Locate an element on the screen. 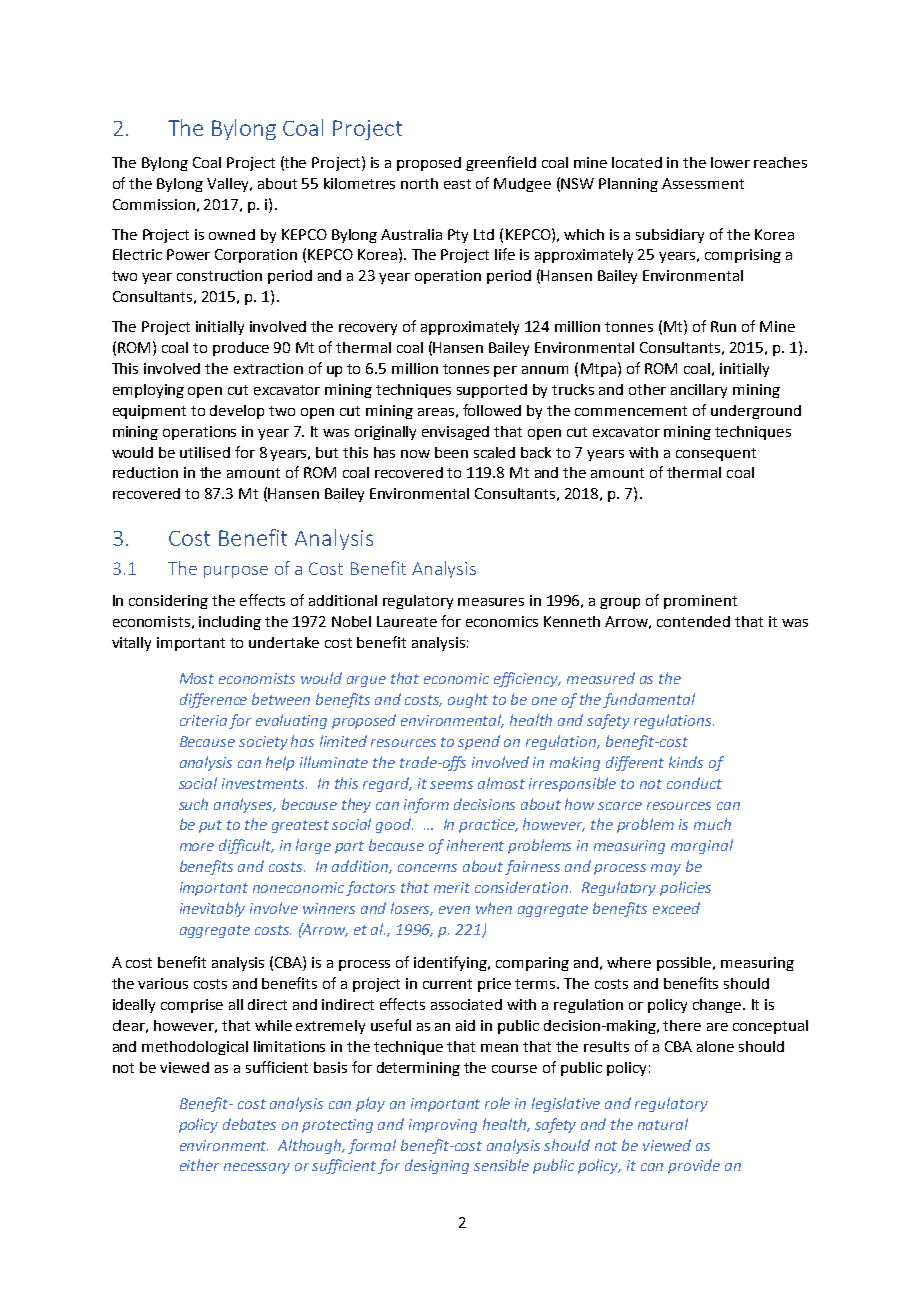 The height and width of the screenshot is (1308, 924). either is located at coordinates (199, 1165).
